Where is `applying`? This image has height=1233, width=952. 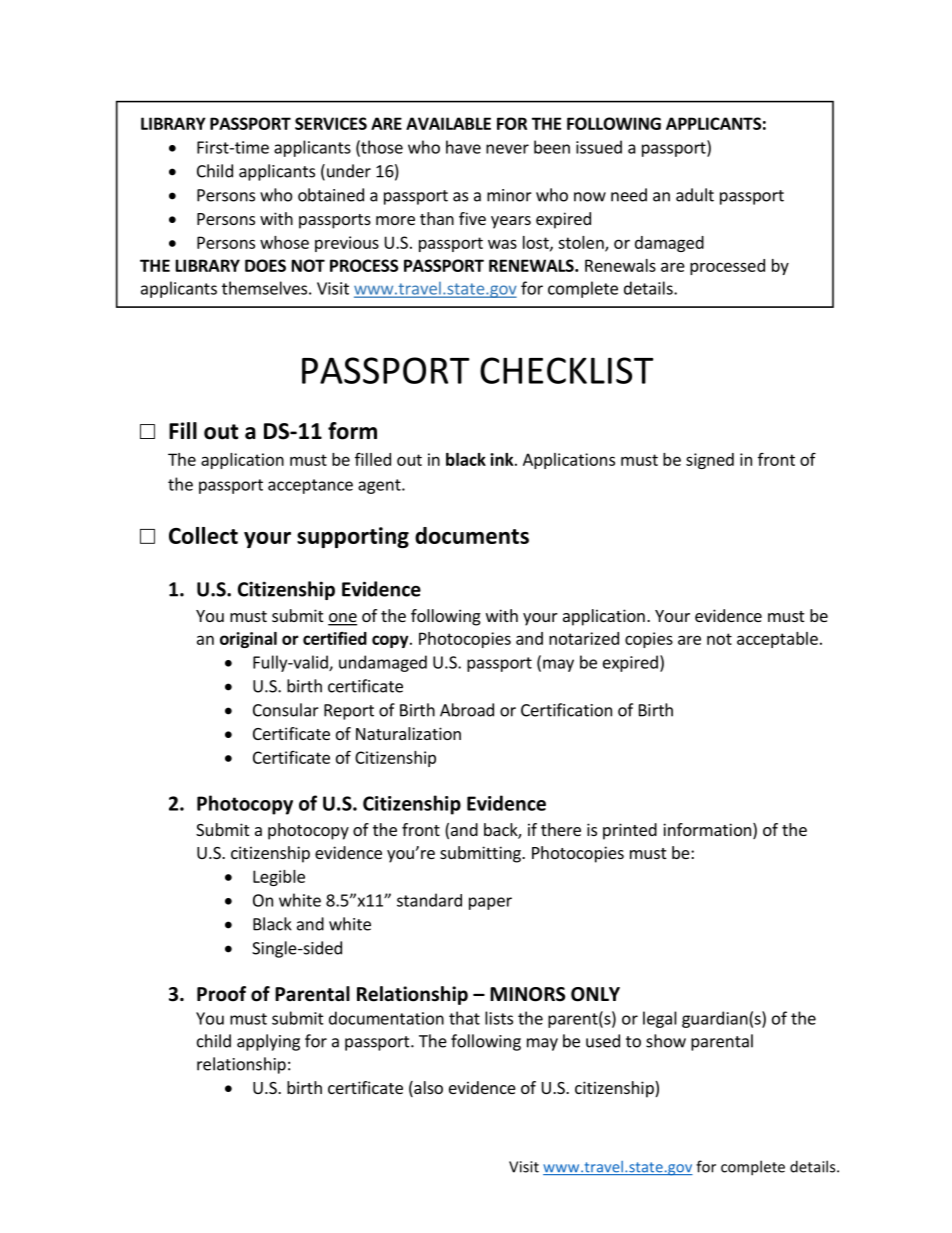
applying is located at coordinates (268, 1042).
